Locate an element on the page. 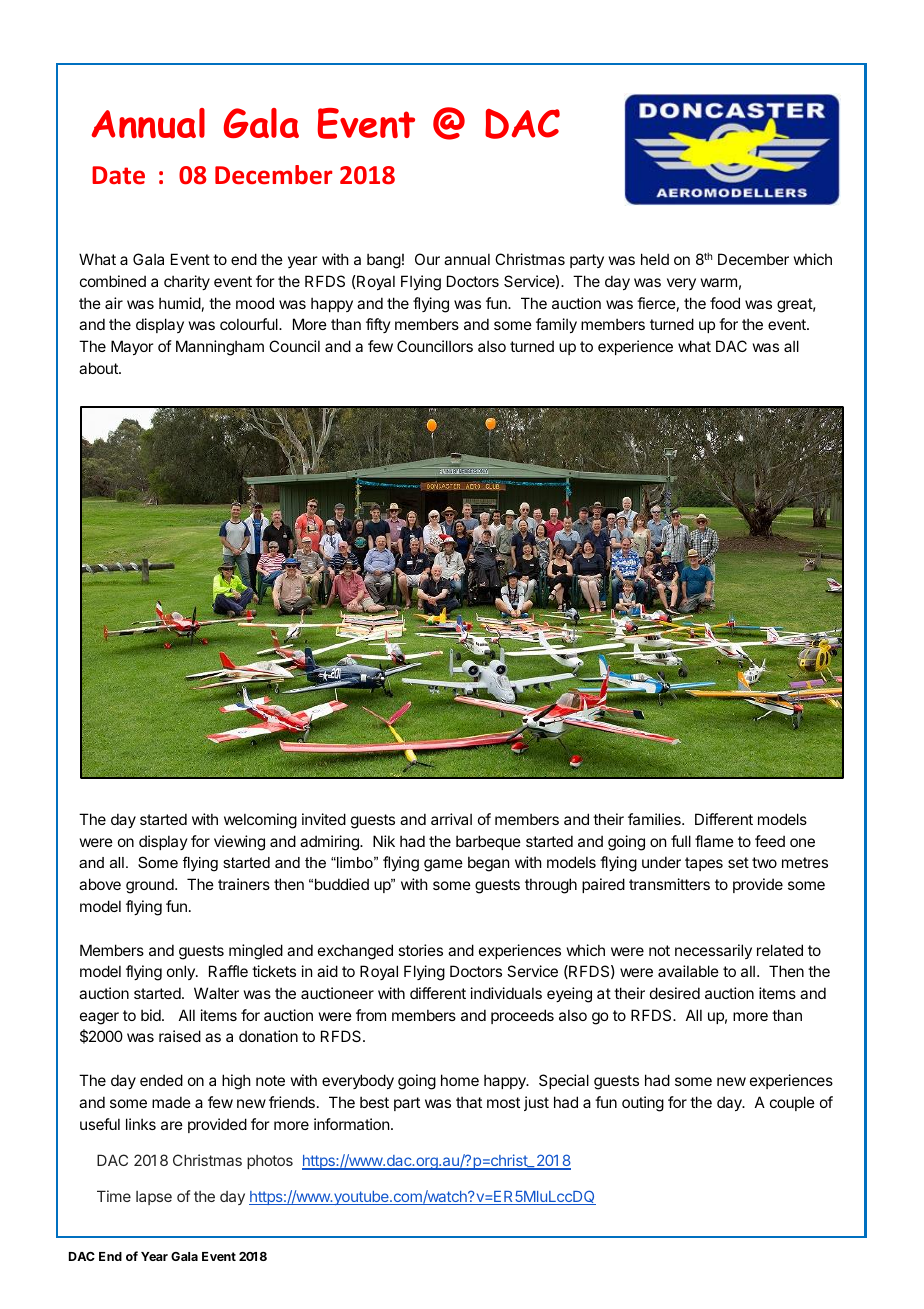 Image resolution: width=924 pixels, height=1309 pixels. necessarily is located at coordinates (713, 951).
